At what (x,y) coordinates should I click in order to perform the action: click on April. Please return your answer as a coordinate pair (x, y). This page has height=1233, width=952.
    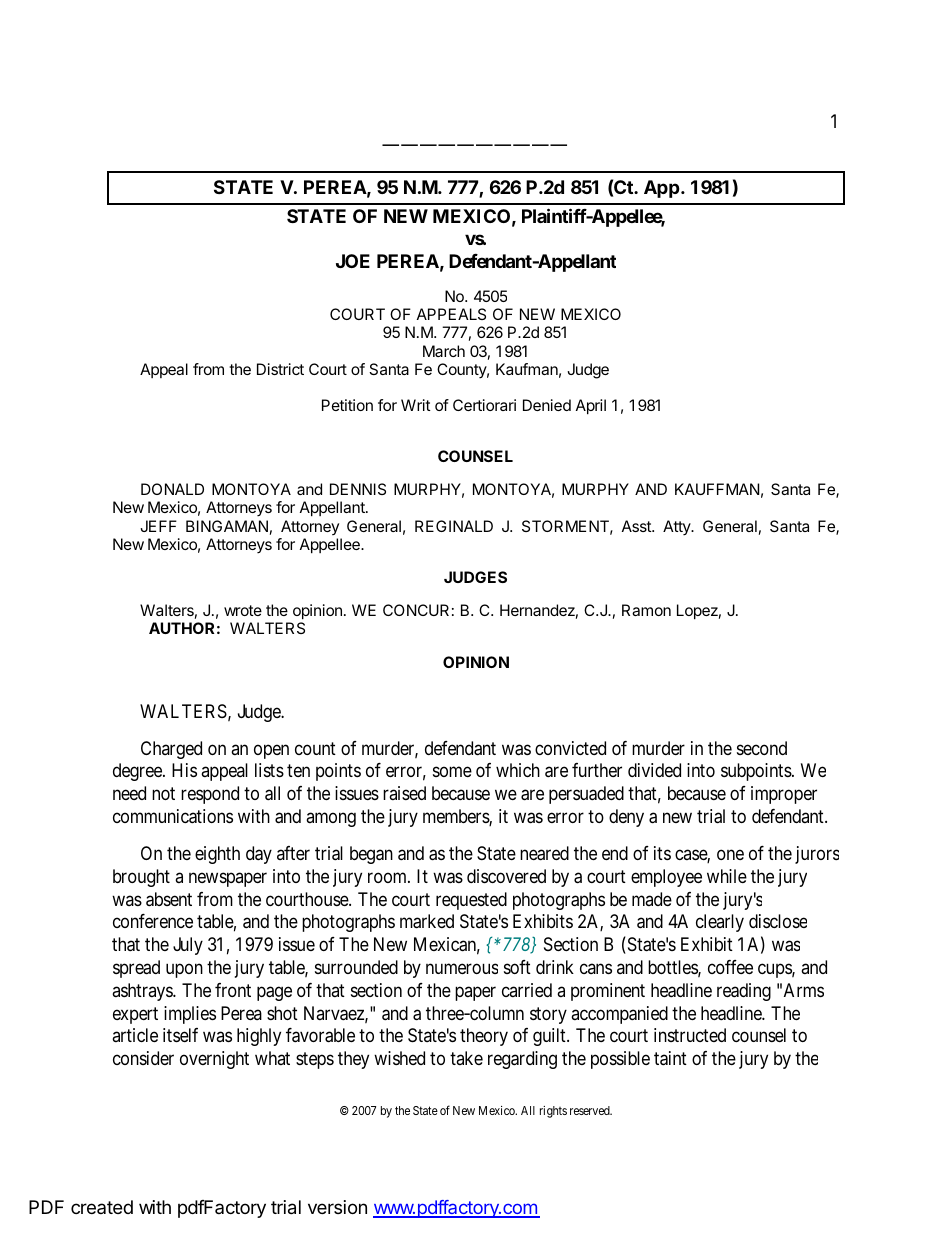
    Looking at the image, I should click on (591, 407).
